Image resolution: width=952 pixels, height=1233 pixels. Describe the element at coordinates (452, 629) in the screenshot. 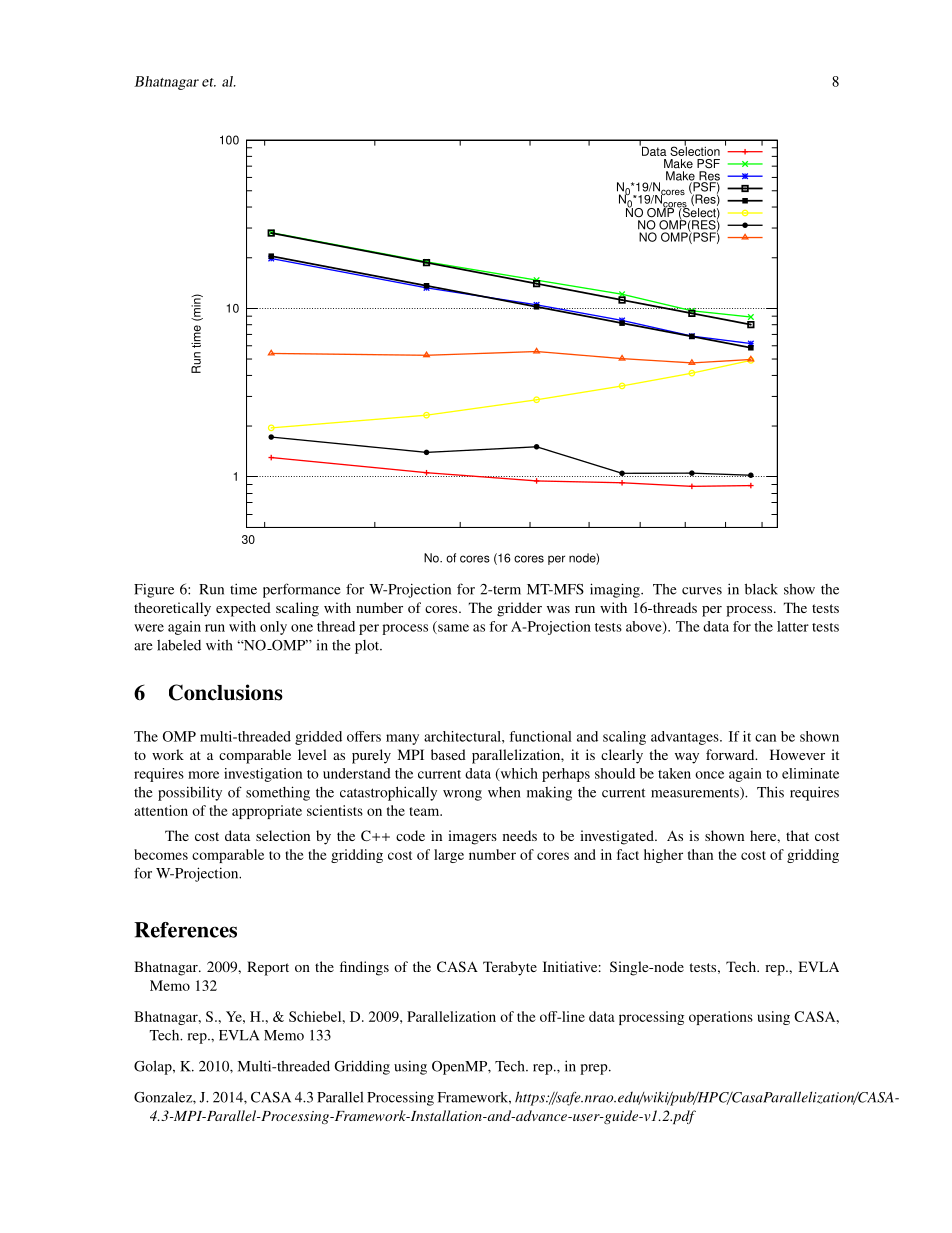

I see `same` at that location.
